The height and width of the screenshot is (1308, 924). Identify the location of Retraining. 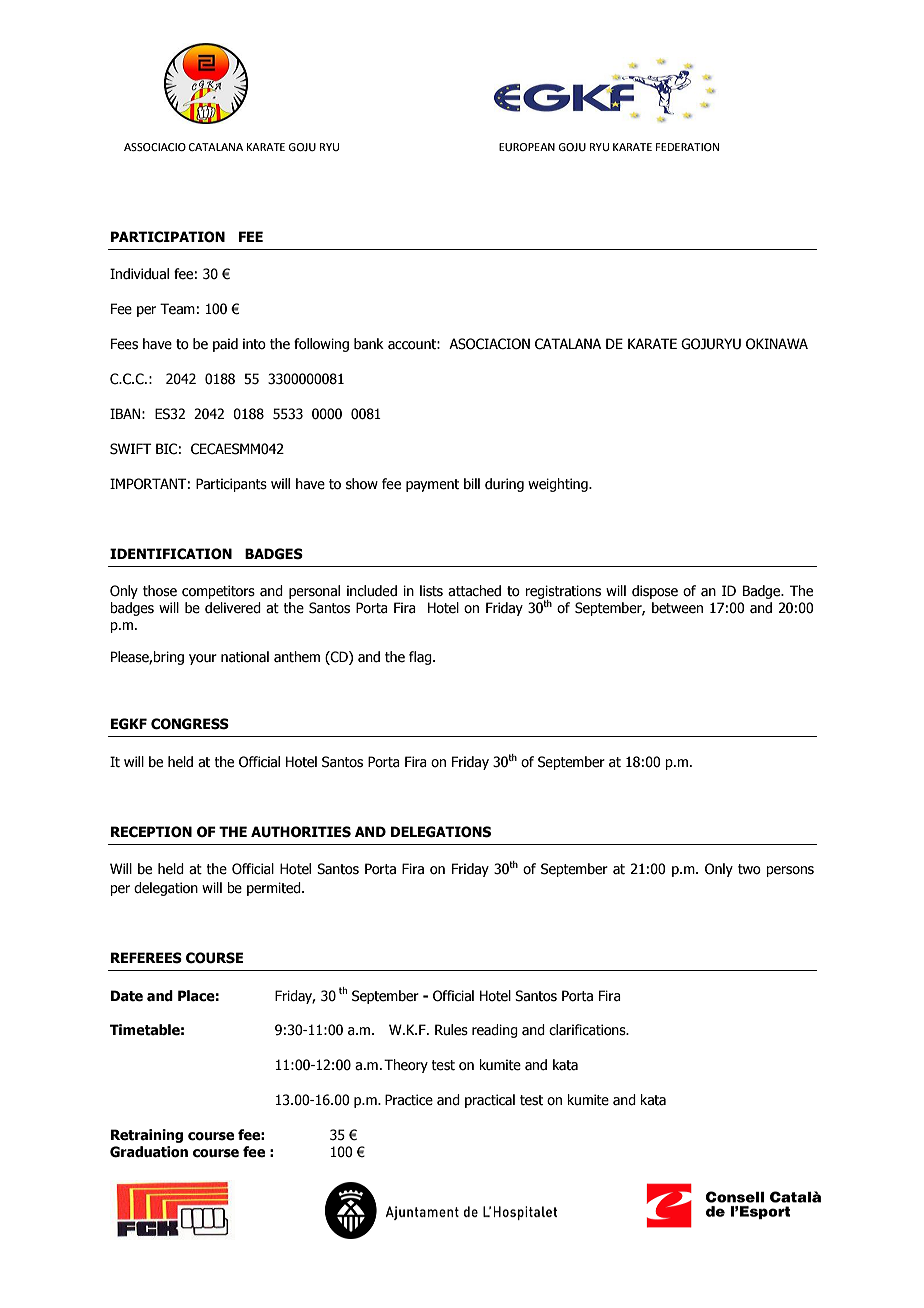
(147, 1136).
